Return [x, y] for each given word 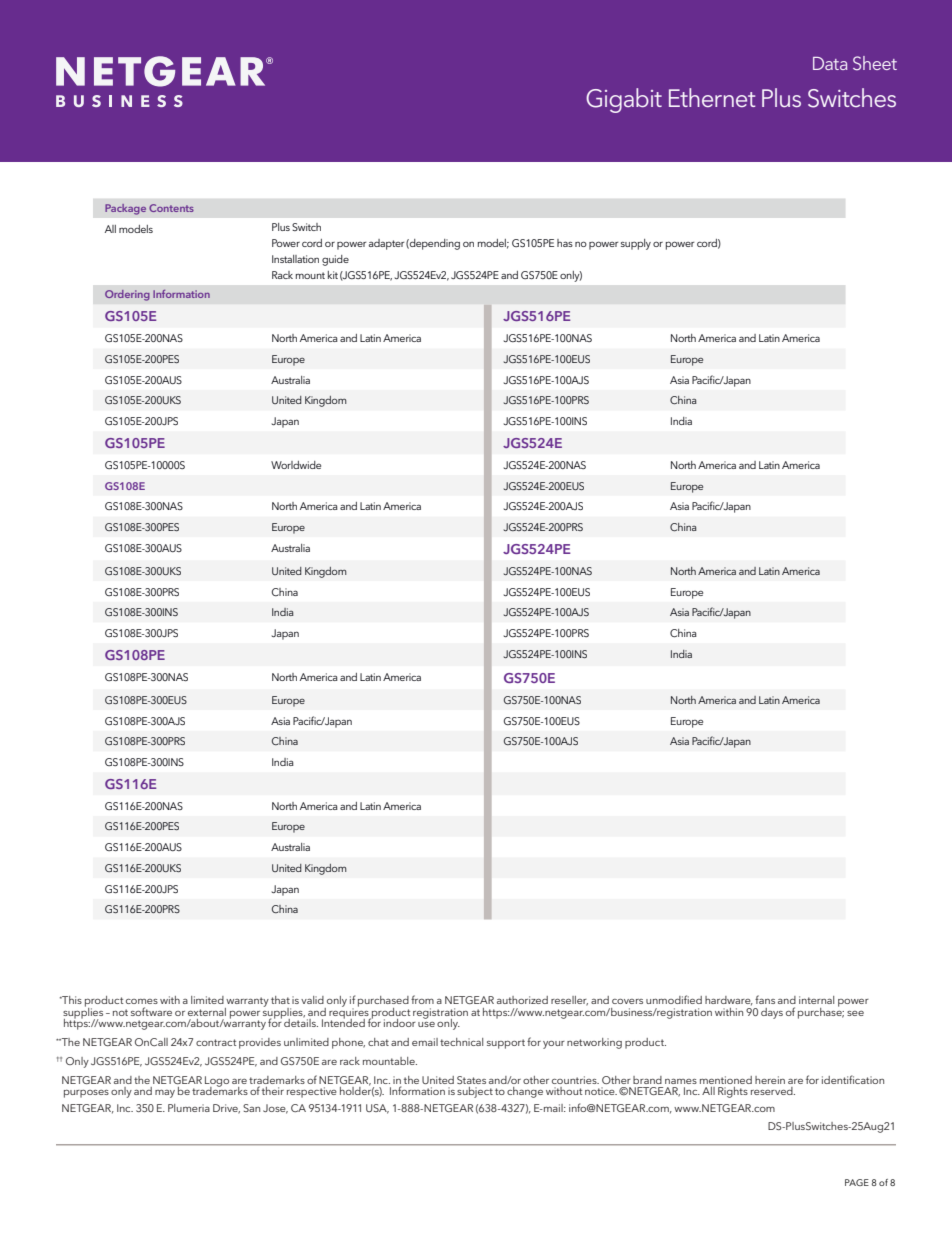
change [525, 1092]
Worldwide [296, 465]
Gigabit [624, 100]
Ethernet [712, 97]
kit [333, 275]
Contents [171, 208]
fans [765, 999]
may [165, 1093]
